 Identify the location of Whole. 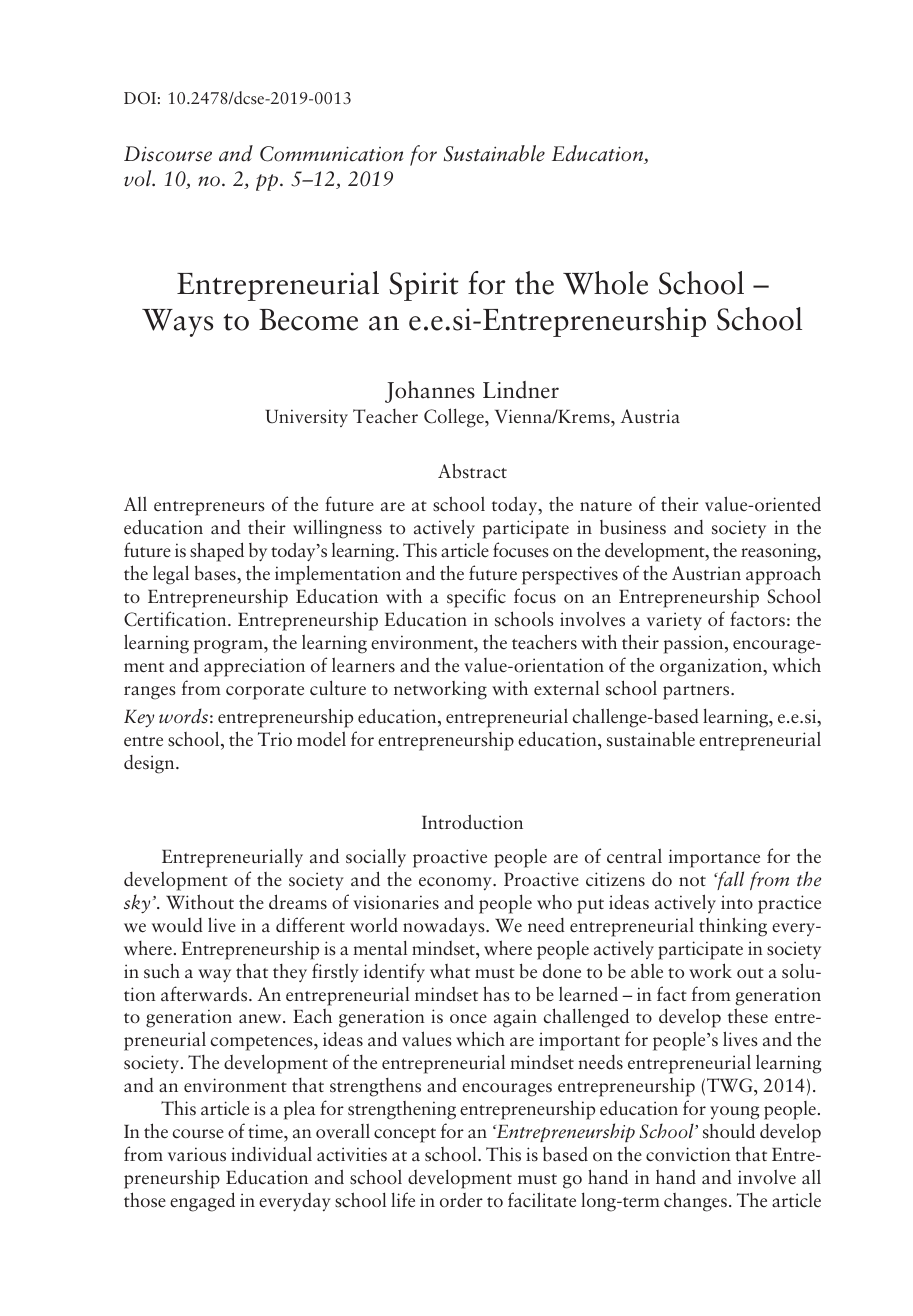
(605, 283).
